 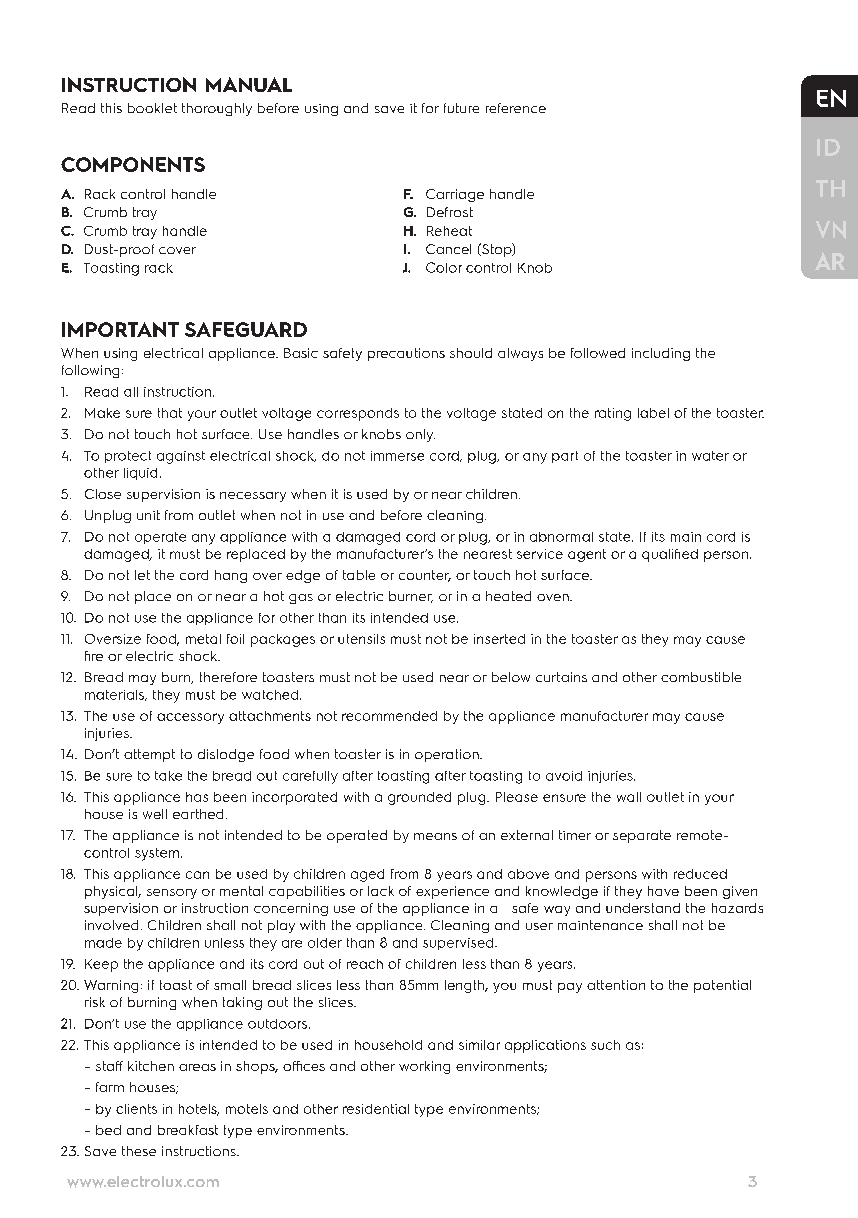 What do you see at coordinates (516, 108) in the page?
I see `reference` at bounding box center [516, 108].
